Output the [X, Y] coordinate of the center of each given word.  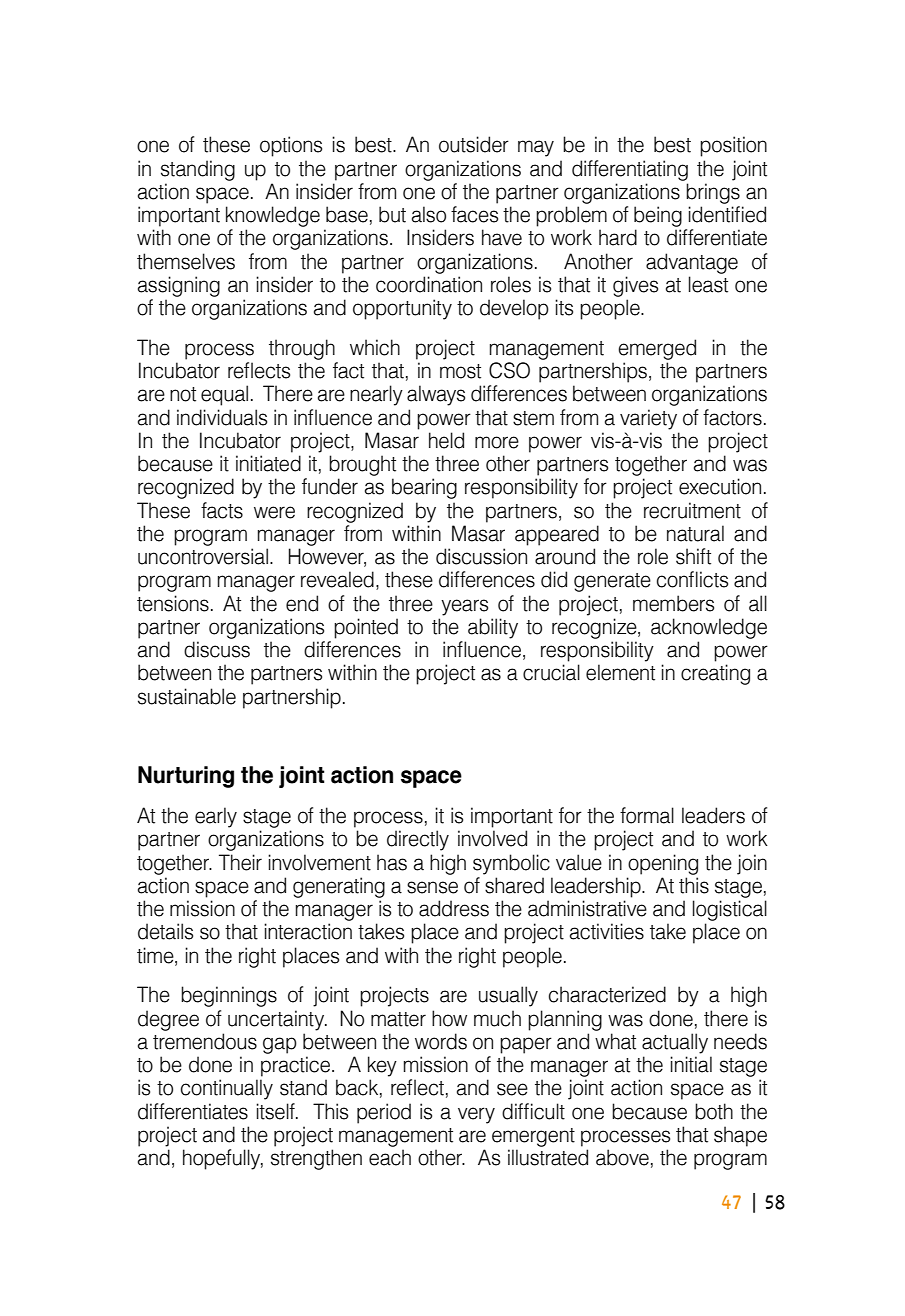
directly [418, 840]
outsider [474, 144]
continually [227, 1089]
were [274, 512]
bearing [424, 488]
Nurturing [186, 777]
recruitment [692, 510]
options [291, 146]
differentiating [630, 170]
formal [647, 815]
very [476, 1115]
